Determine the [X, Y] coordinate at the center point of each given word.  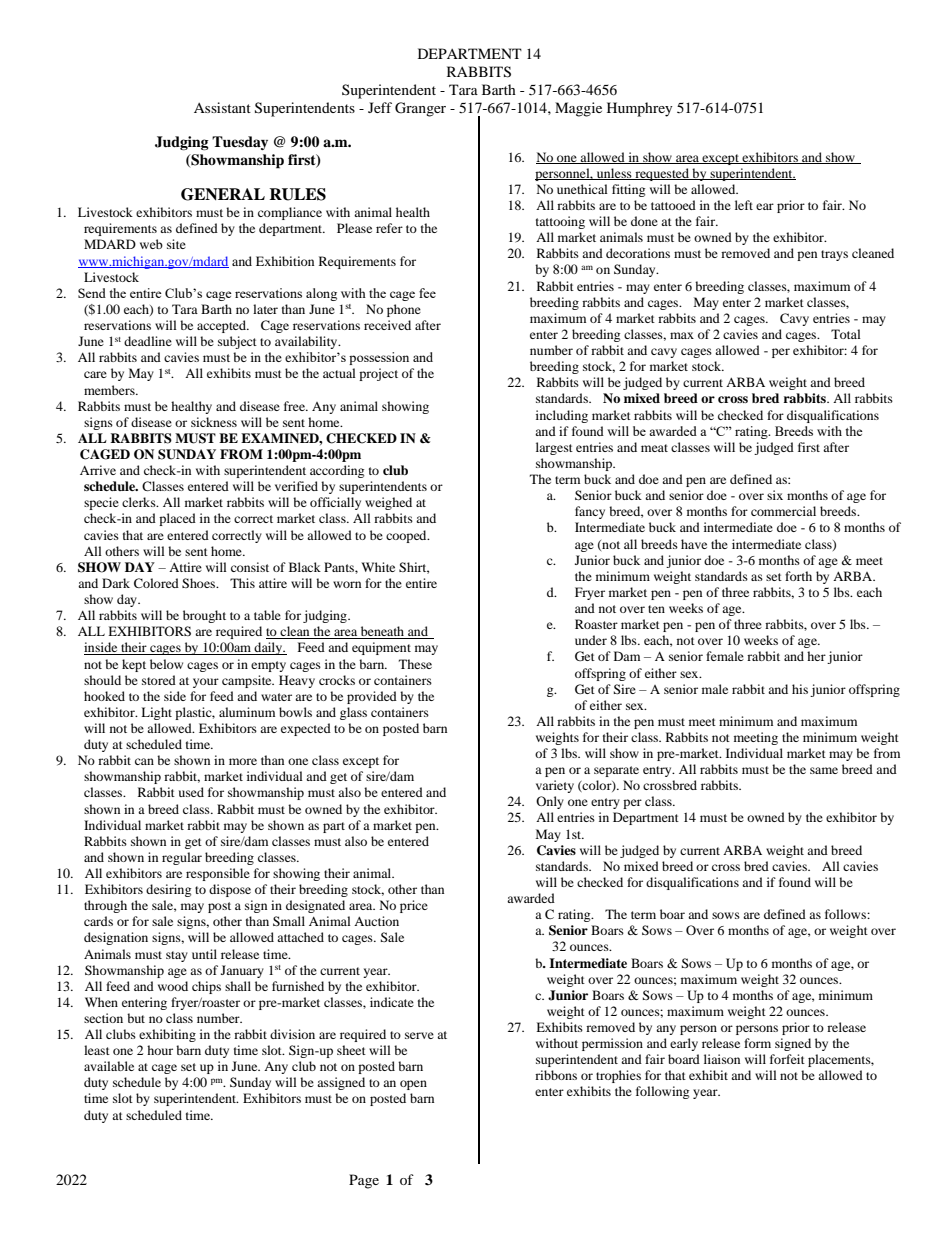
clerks [140, 502]
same [824, 770]
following [662, 1092]
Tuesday [240, 143]
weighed [388, 503]
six [775, 495]
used [191, 792]
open [413, 1085]
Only [550, 802]
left [744, 205]
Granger [420, 109]
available [109, 1066]
